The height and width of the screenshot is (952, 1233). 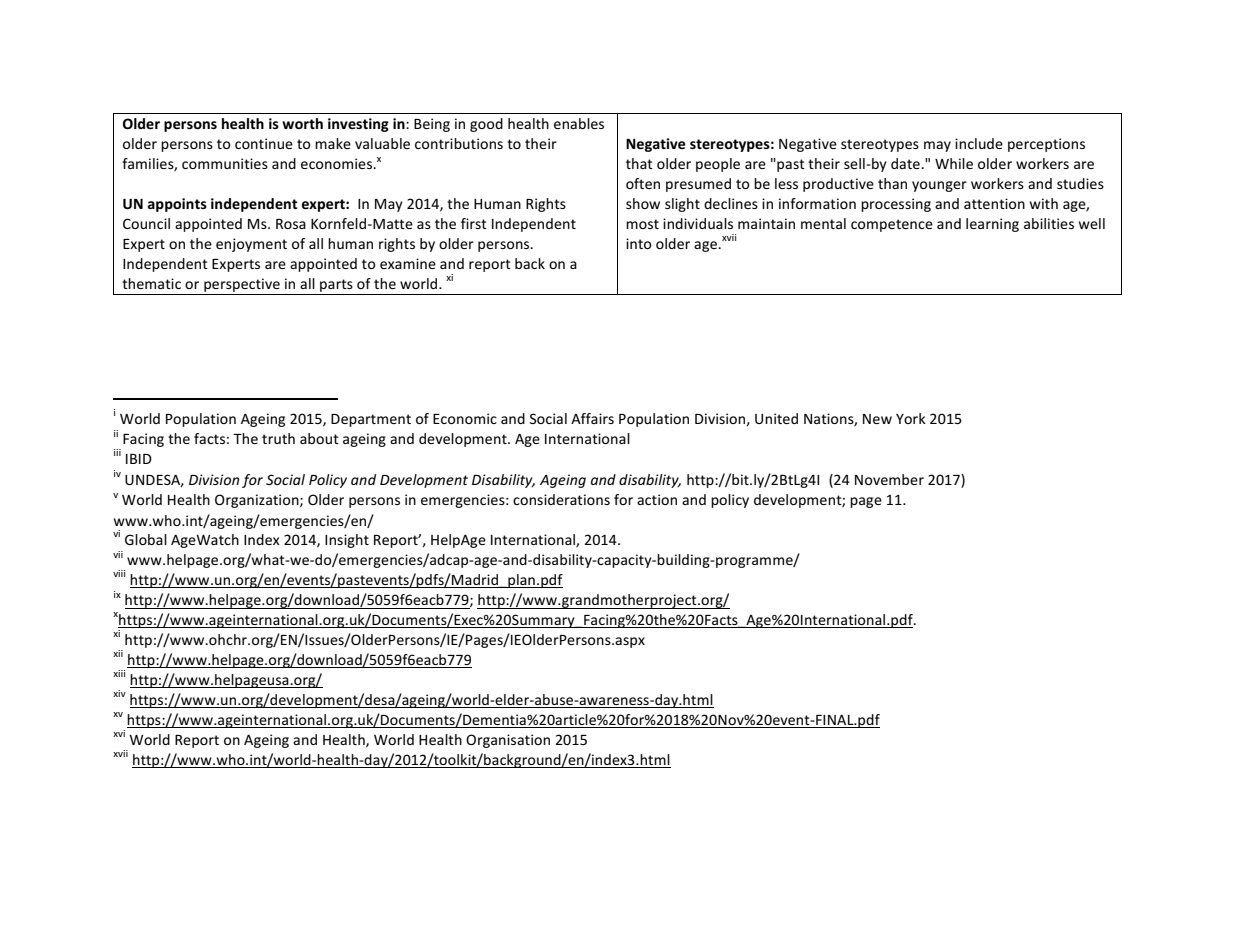 I want to click on xiv, so click(x=119, y=693).
